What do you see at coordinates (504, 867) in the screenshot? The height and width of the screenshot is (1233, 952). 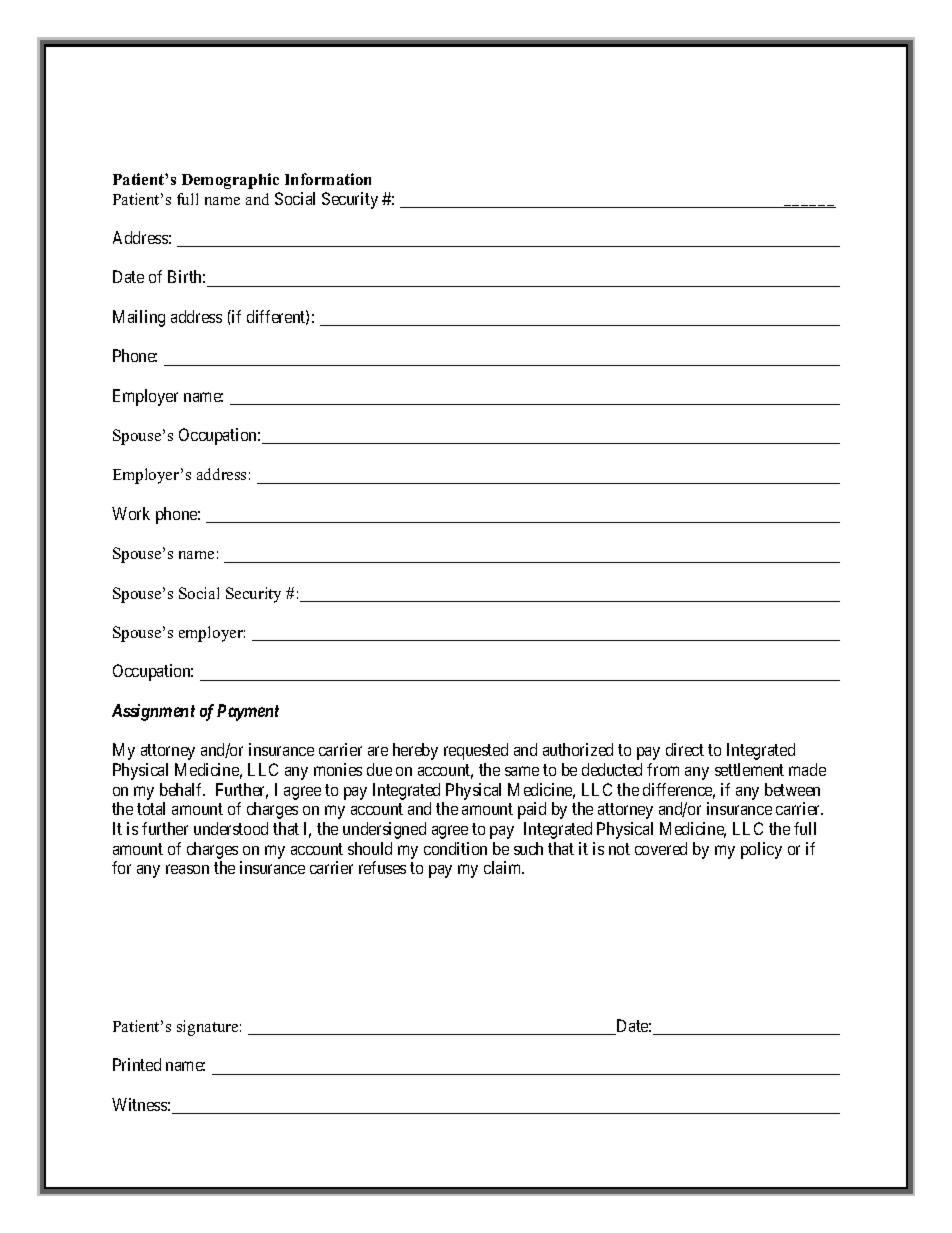 I see `claim` at bounding box center [504, 867].
